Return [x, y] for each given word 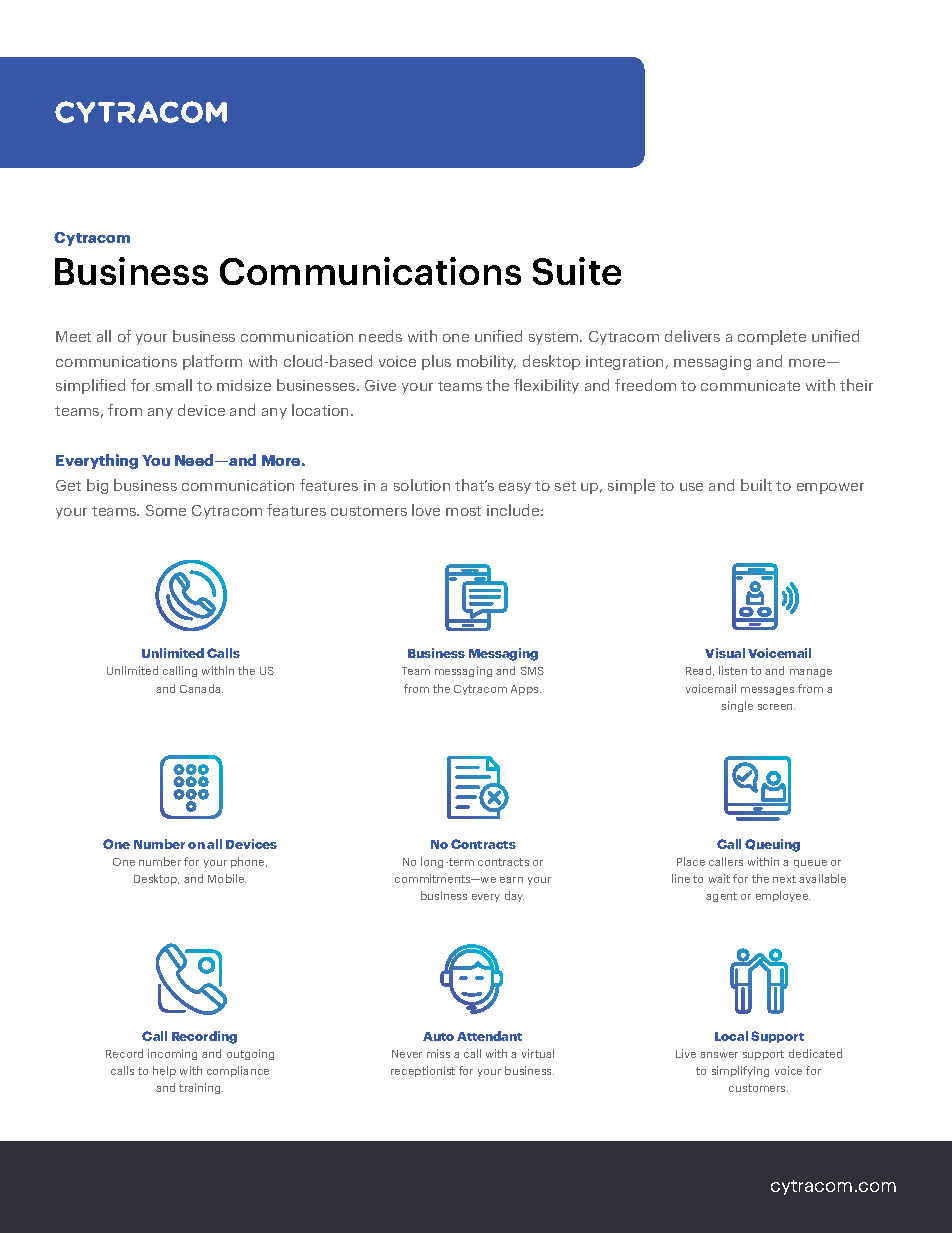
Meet [73, 336]
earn [511, 880]
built [756, 485]
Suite [577, 271]
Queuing [772, 845]
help [164, 1071]
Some [166, 510]
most [463, 511]
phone [249, 862]
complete [772, 337]
